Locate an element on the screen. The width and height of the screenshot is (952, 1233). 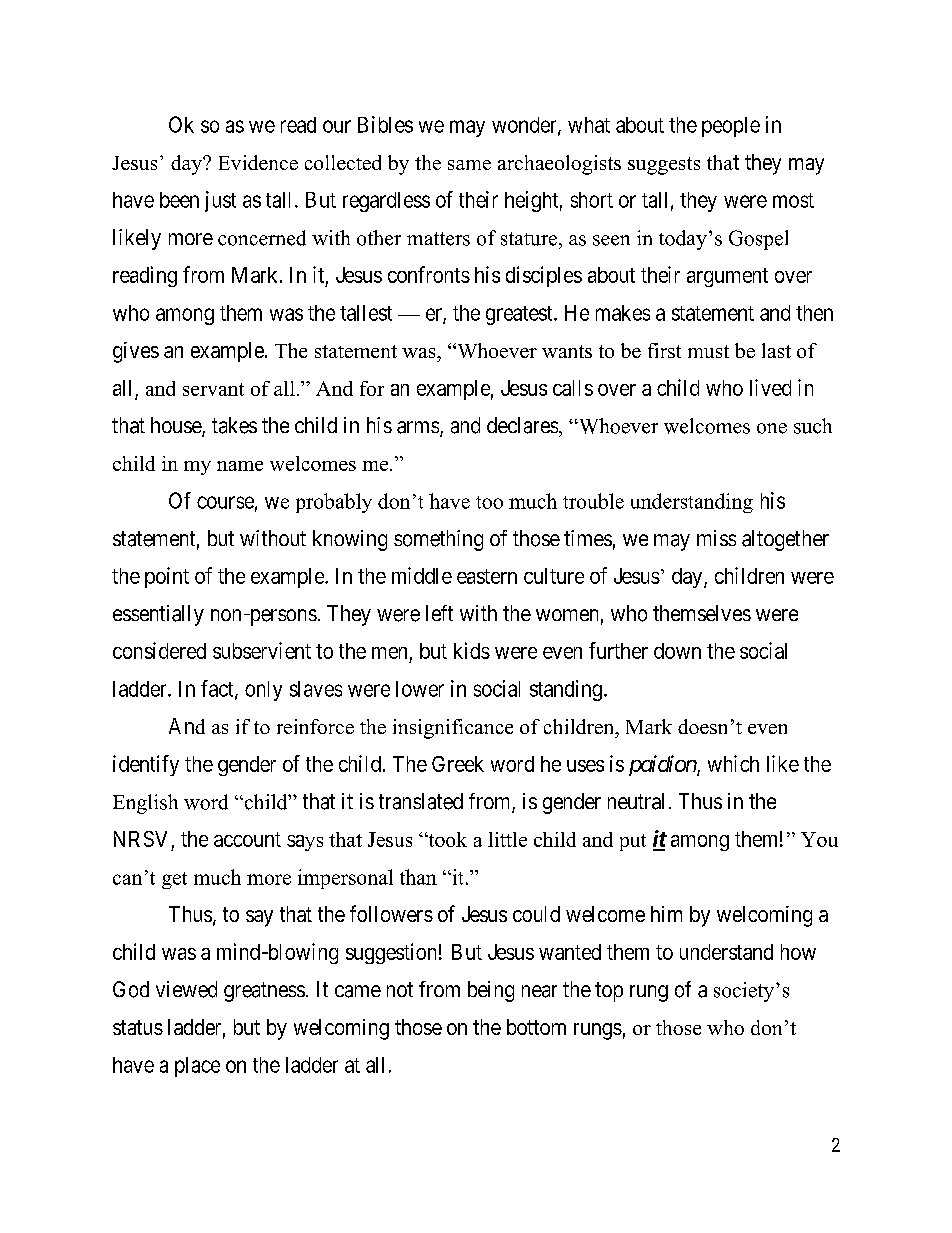
lived is located at coordinates (770, 387).
